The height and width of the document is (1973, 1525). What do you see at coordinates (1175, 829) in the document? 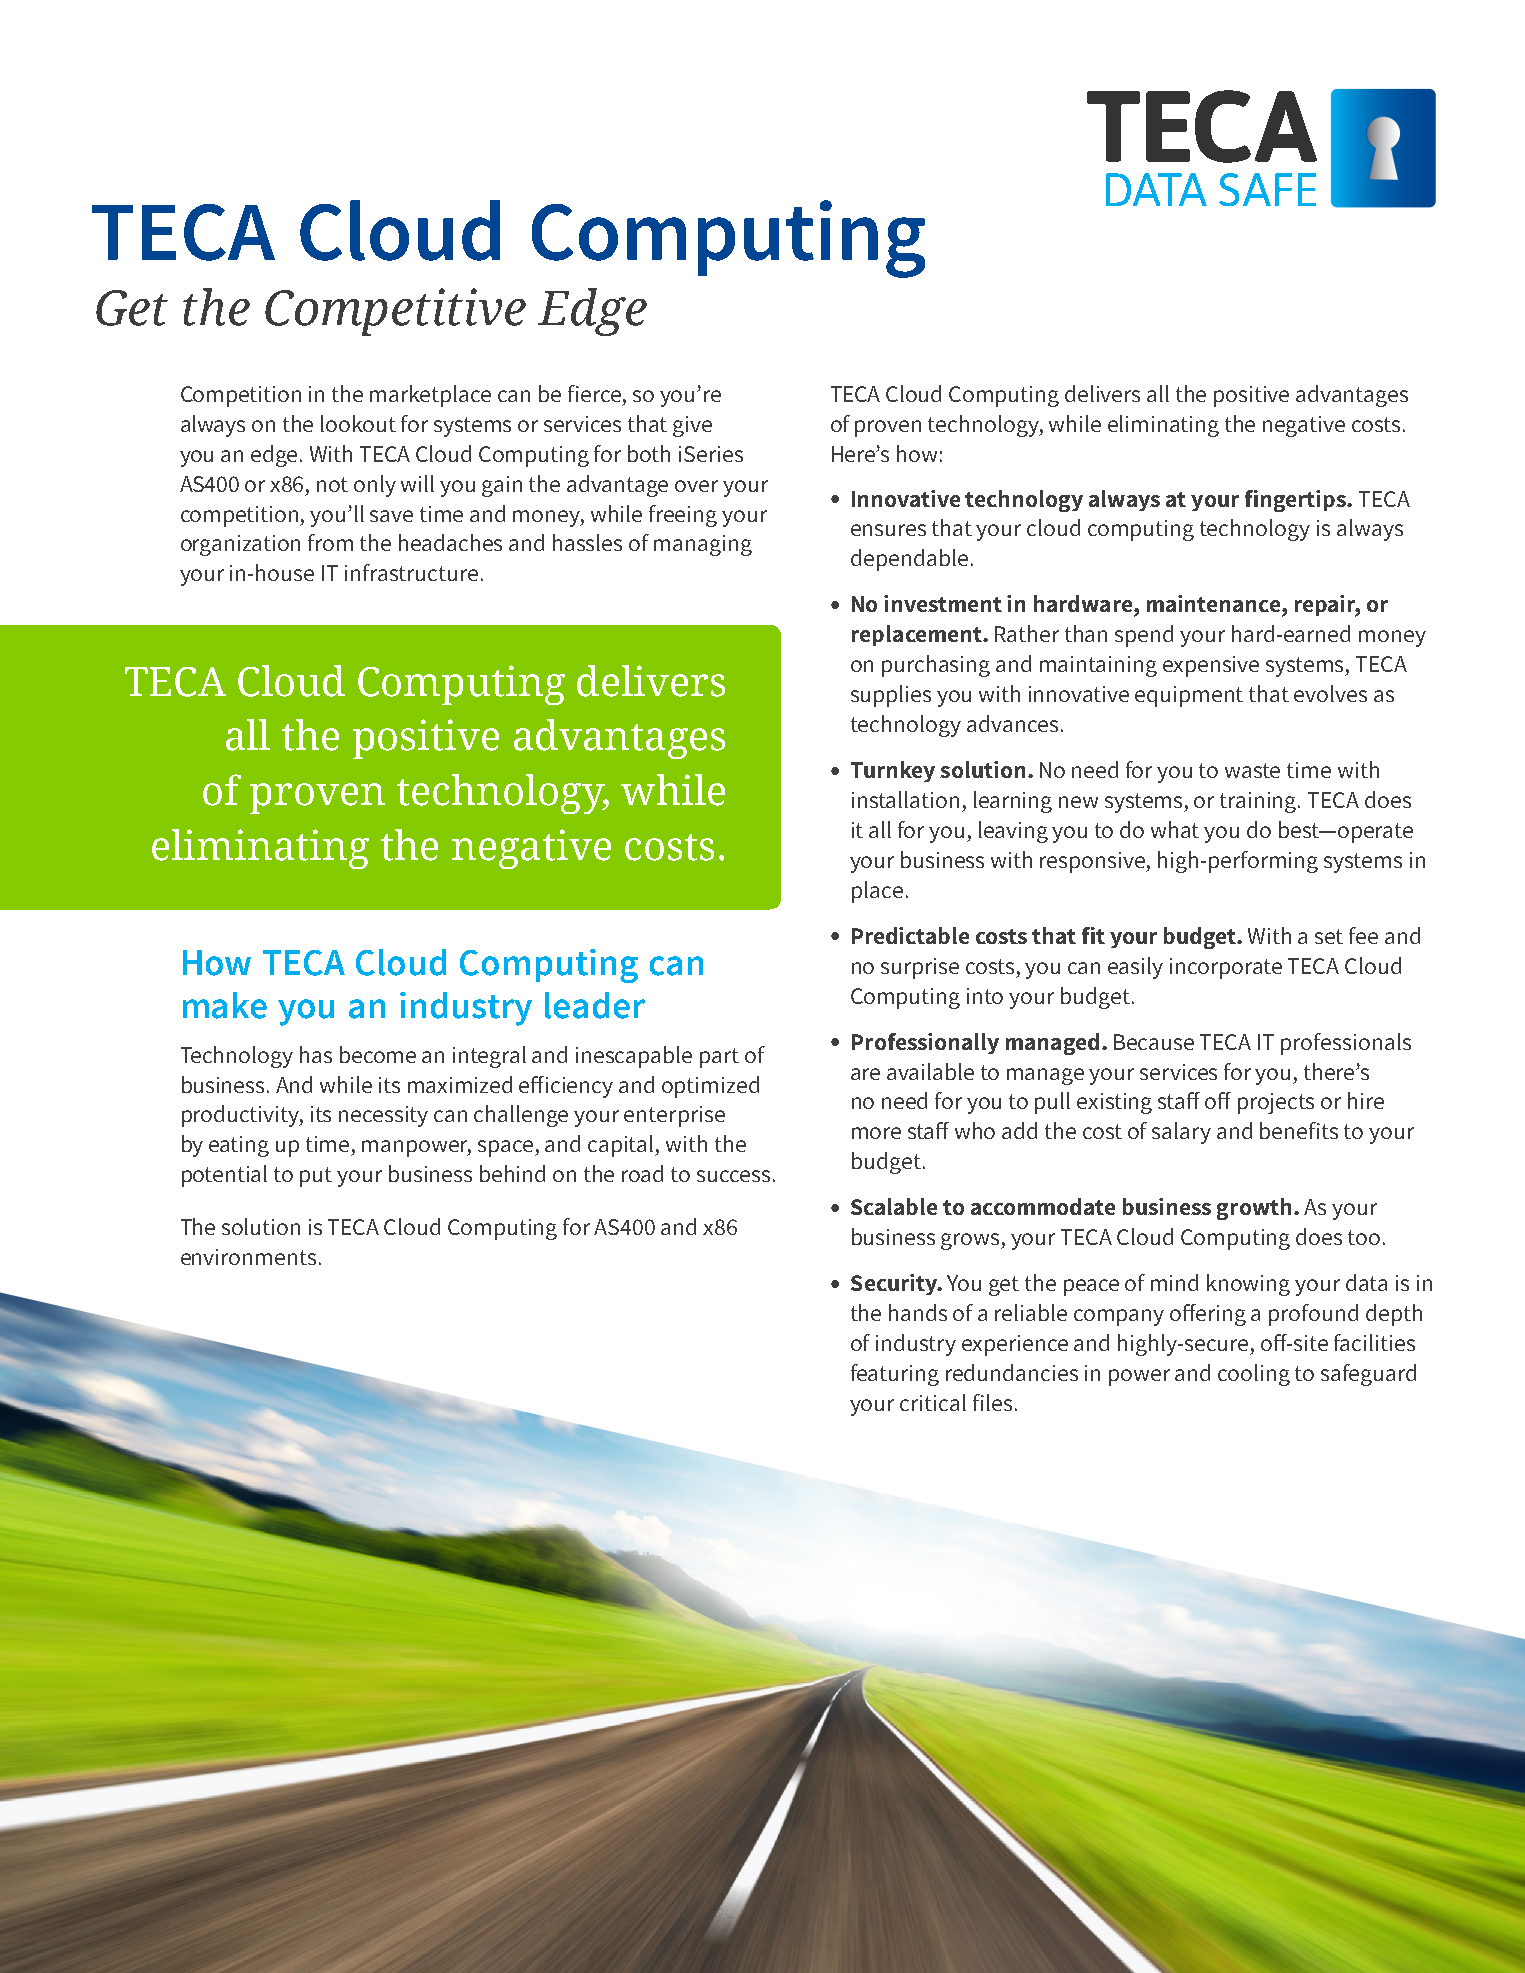
I see `what` at bounding box center [1175, 829].
